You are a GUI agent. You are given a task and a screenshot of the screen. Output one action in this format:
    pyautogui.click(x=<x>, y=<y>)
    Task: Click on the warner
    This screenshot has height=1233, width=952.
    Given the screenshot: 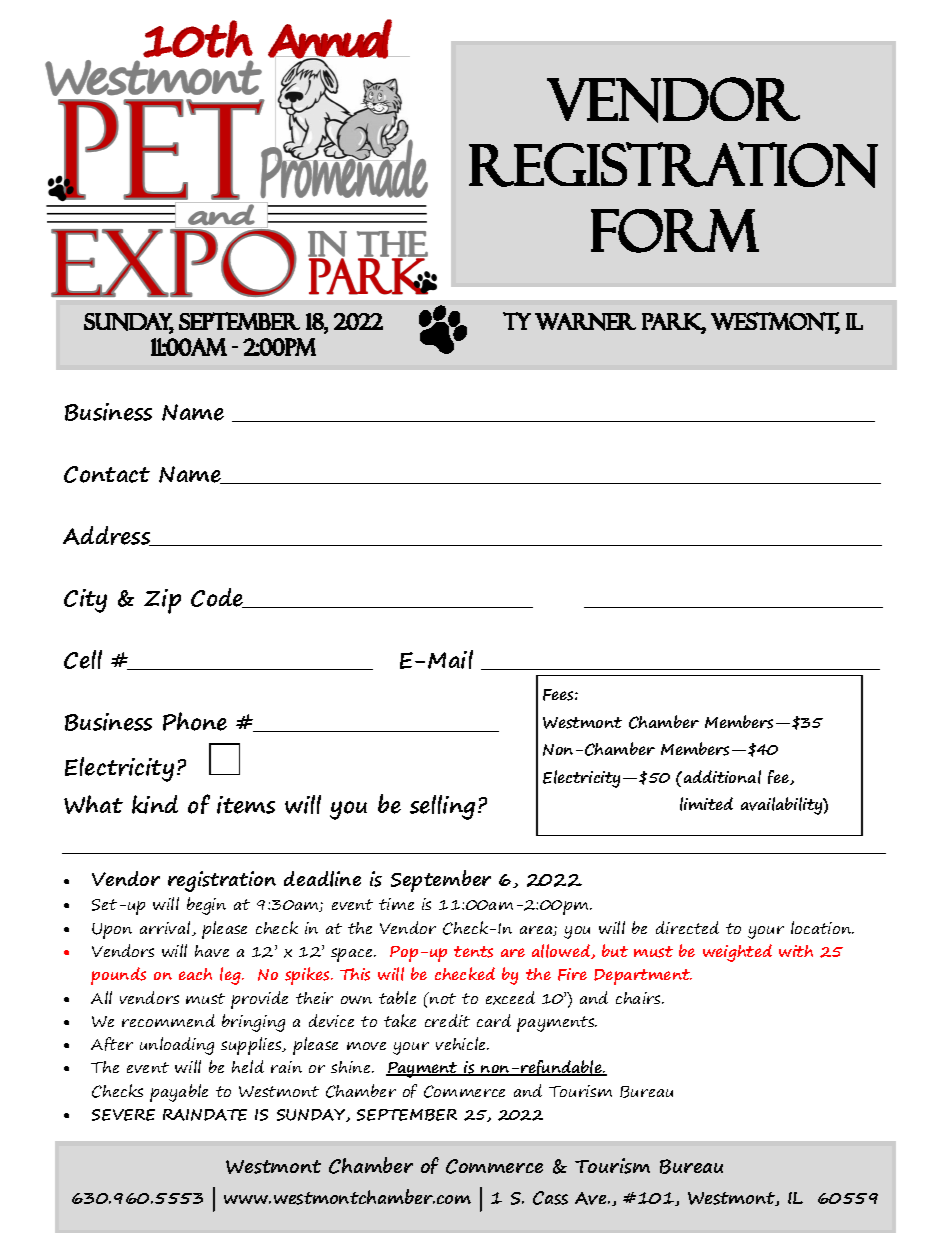 What is the action you would take?
    pyautogui.click(x=585, y=322)
